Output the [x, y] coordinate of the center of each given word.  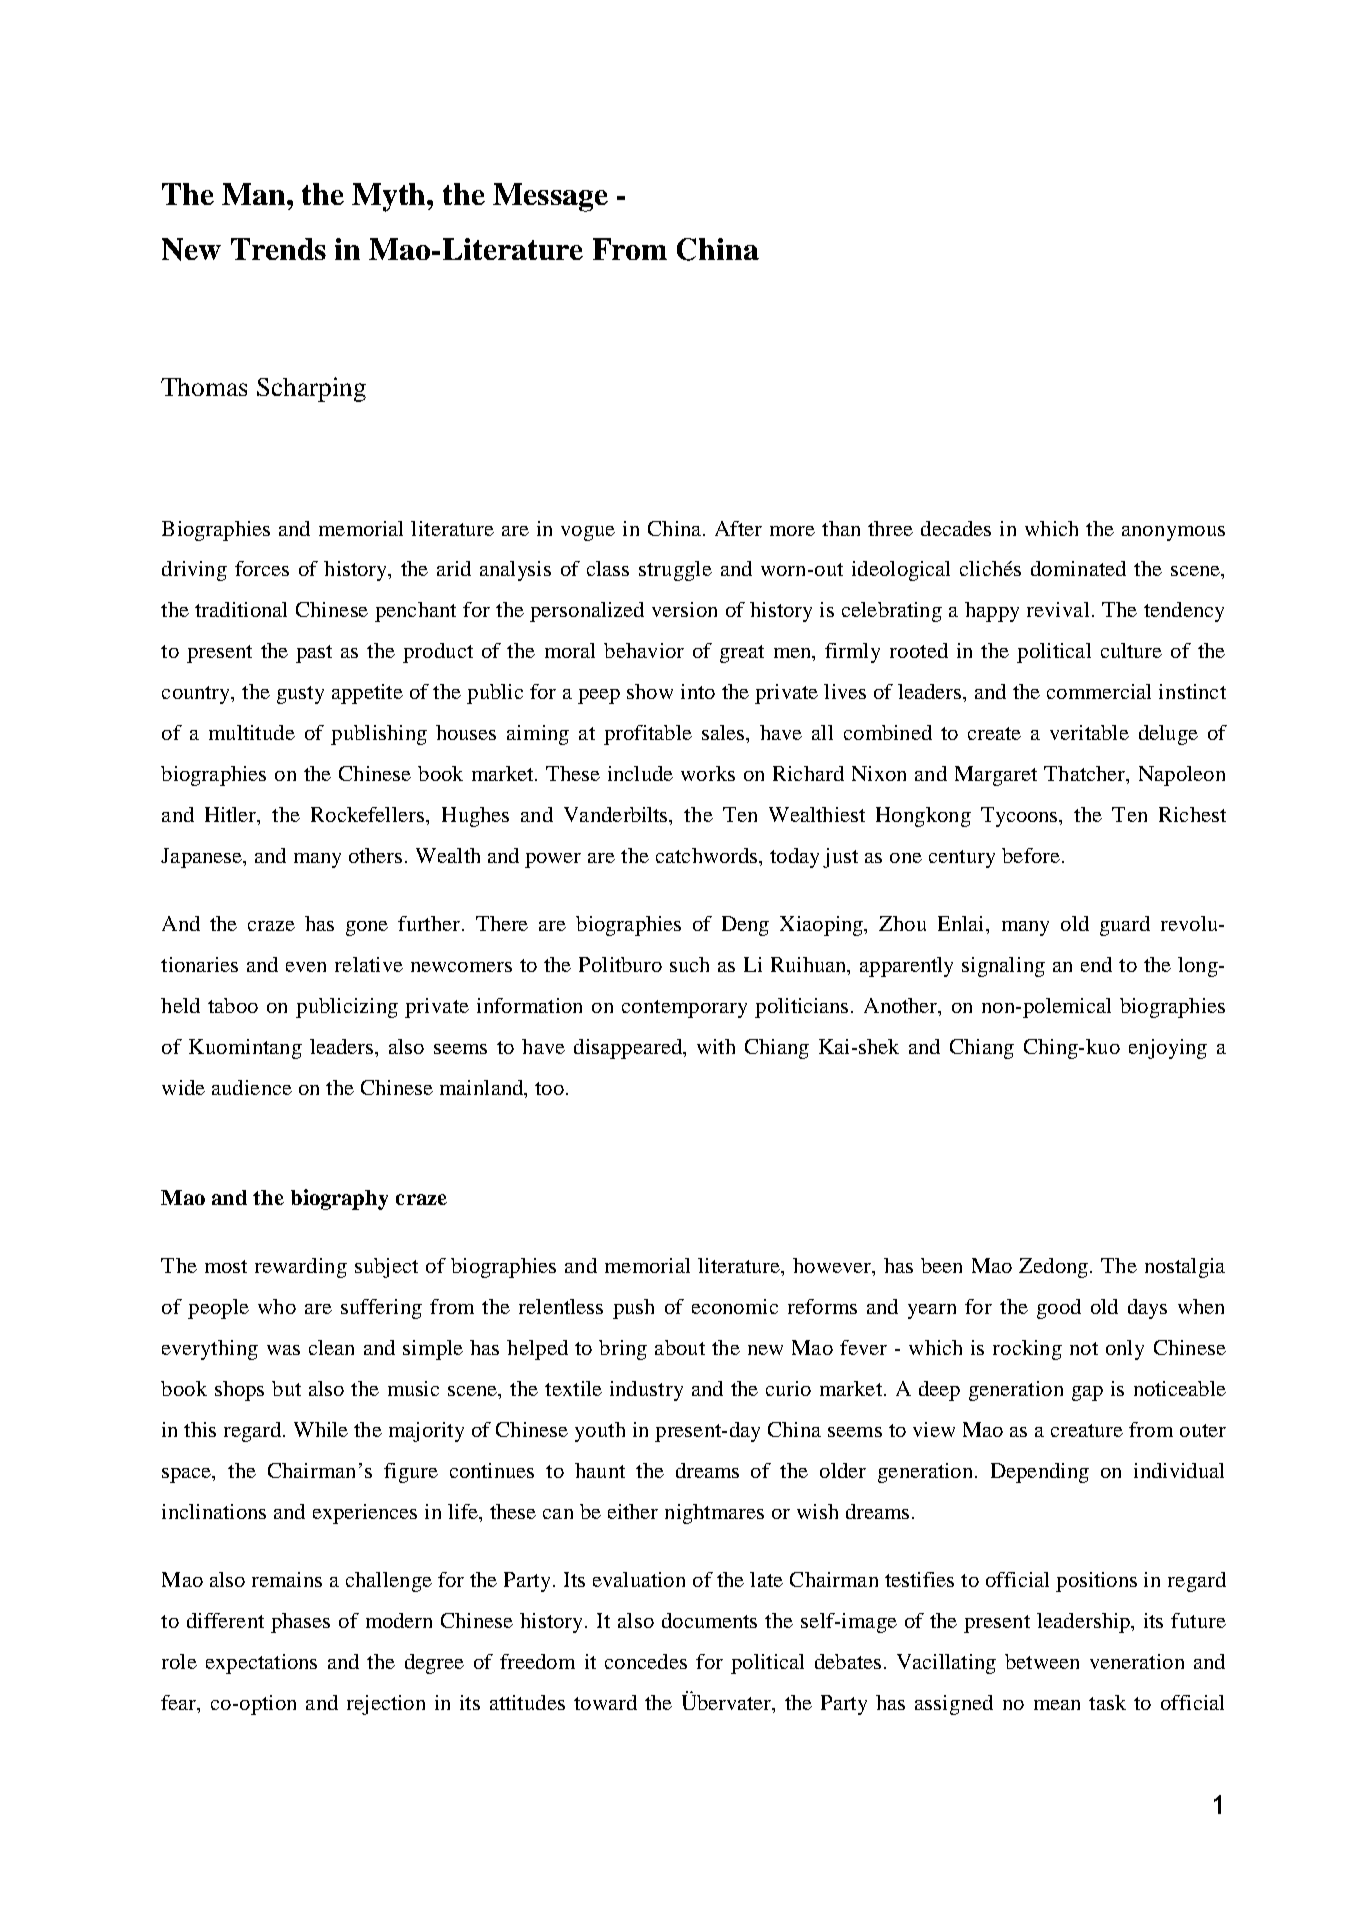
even [306, 967]
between [1042, 1661]
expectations [261, 1664]
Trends [278, 249]
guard [1125, 926]
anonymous [1173, 533]
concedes [646, 1661]
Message [550, 197]
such [689, 964]
